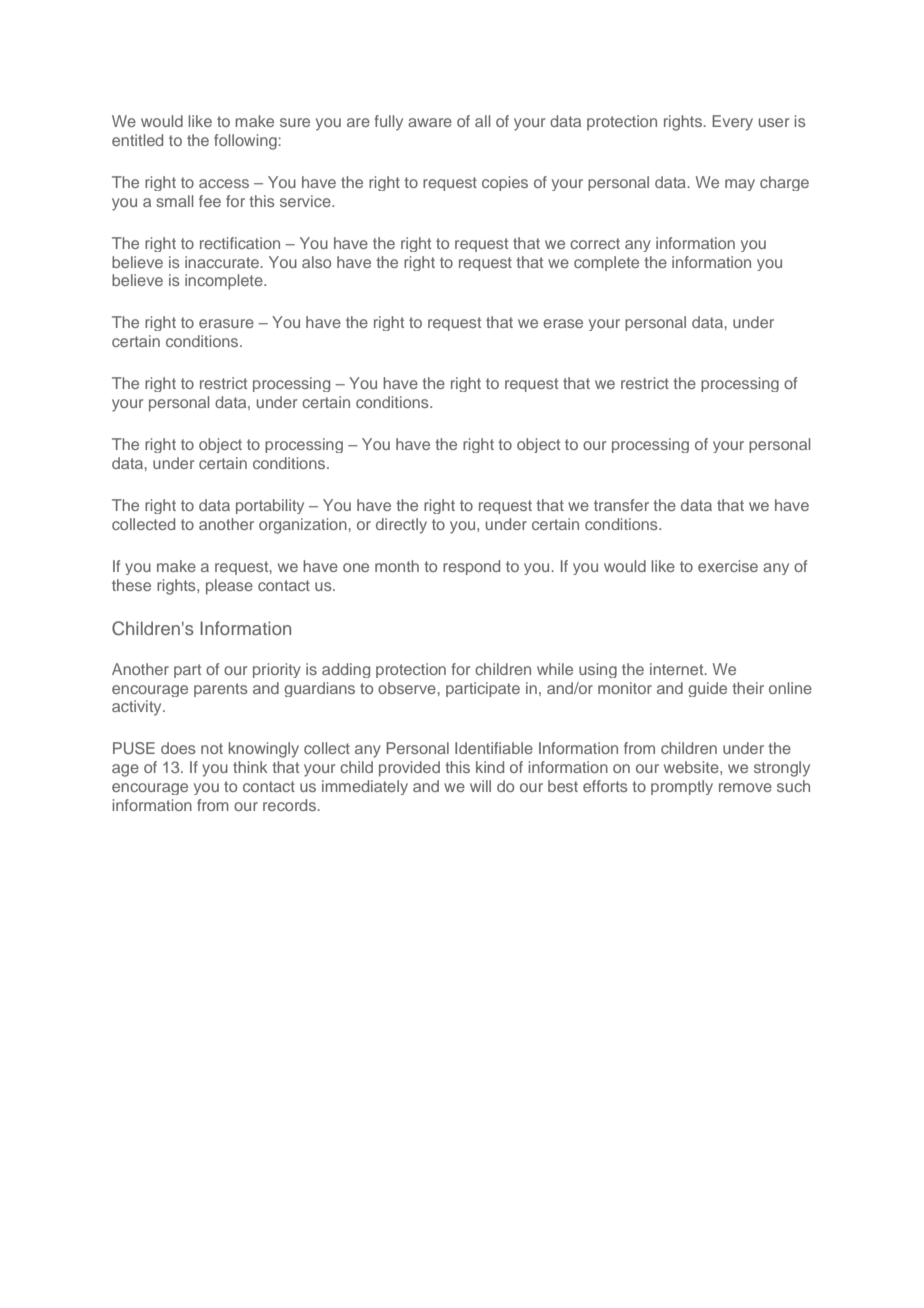  I want to click on Every, so click(732, 123).
